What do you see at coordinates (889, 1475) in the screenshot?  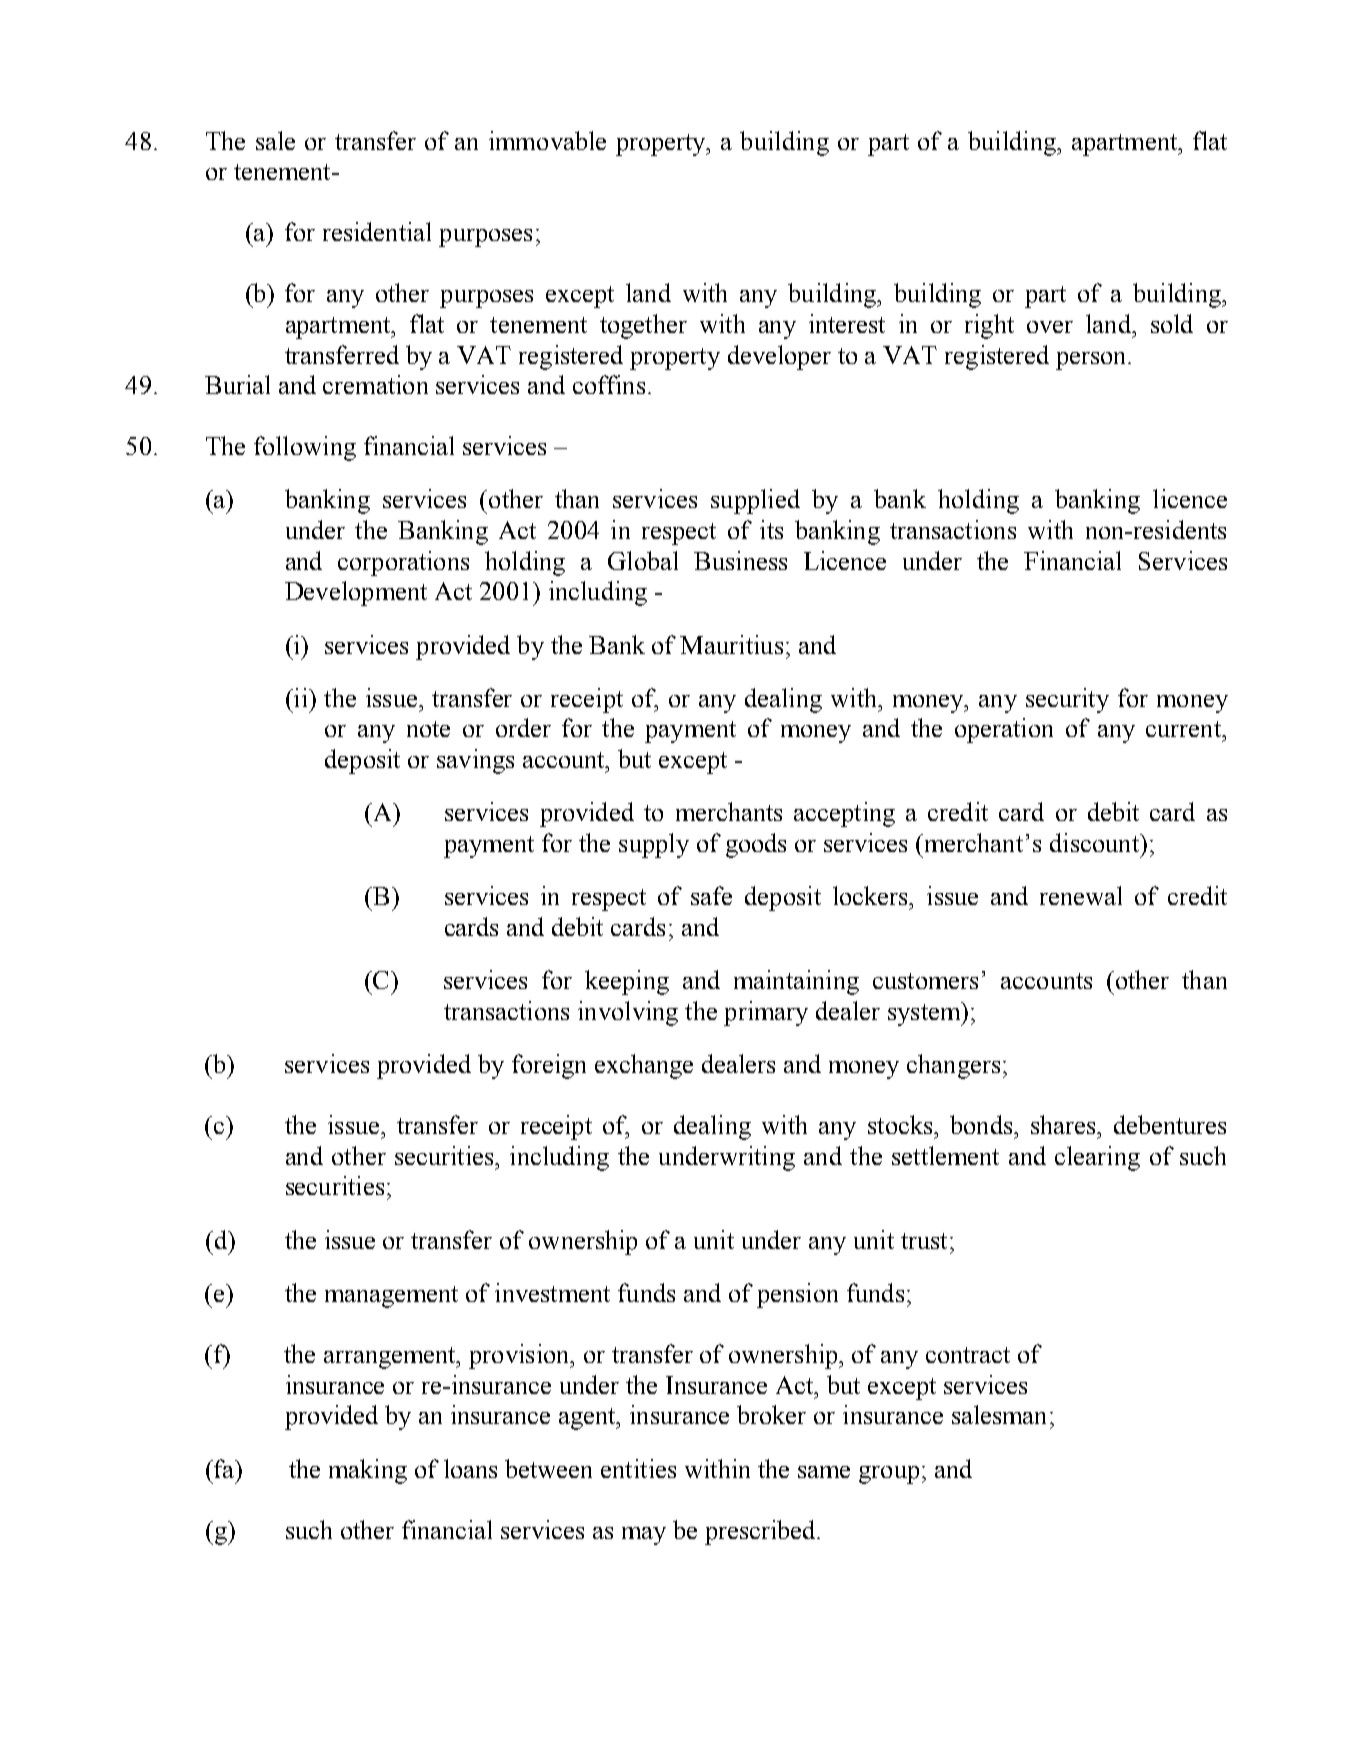 I see `group` at bounding box center [889, 1475].
